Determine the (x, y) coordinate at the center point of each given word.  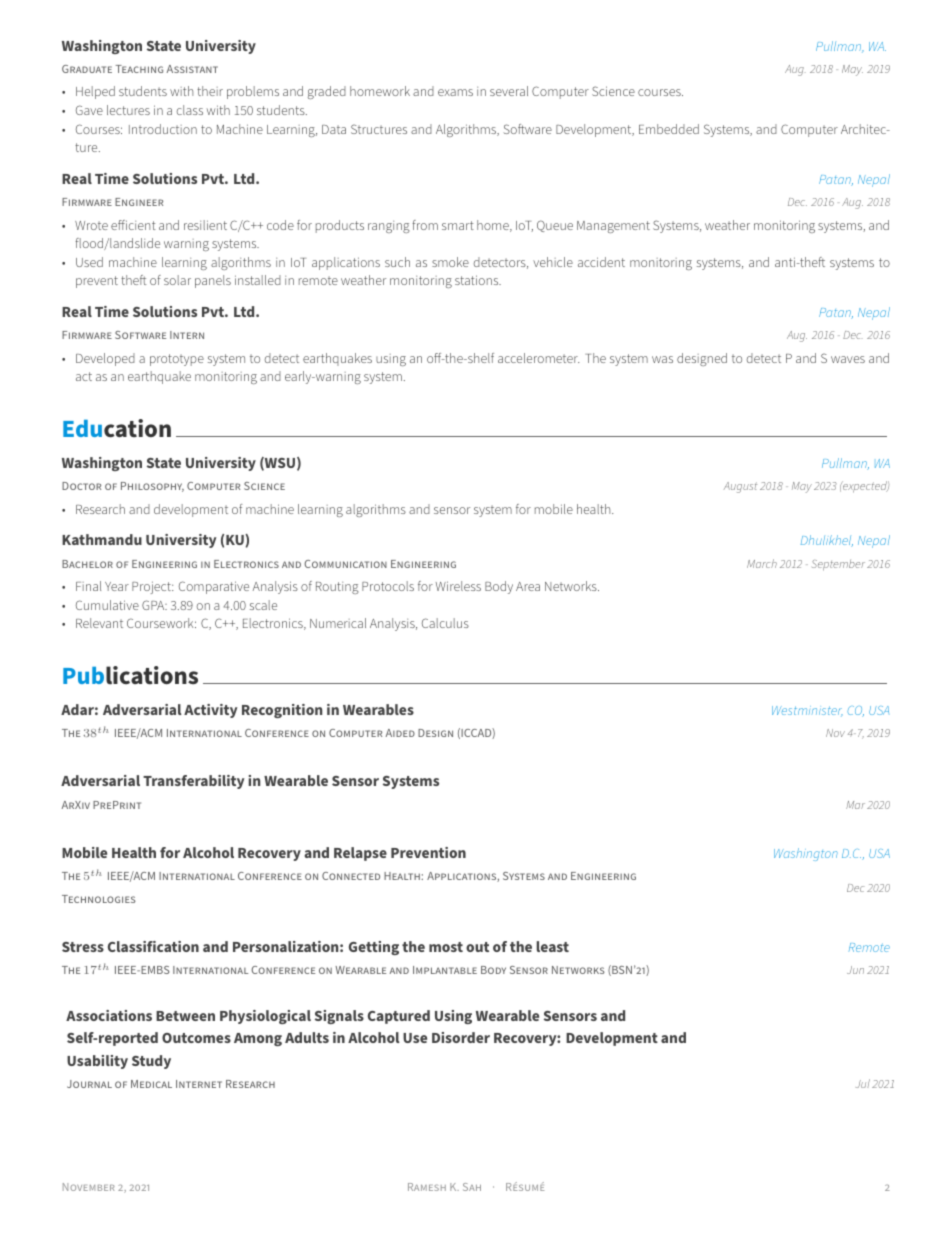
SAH (472, 1187)
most (446, 947)
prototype (177, 360)
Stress (83, 947)
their (210, 91)
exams (455, 92)
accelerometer (538, 358)
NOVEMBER (89, 1187)
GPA (154, 605)
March (762, 563)
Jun (855, 970)
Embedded (669, 129)
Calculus (445, 623)
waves (848, 359)
